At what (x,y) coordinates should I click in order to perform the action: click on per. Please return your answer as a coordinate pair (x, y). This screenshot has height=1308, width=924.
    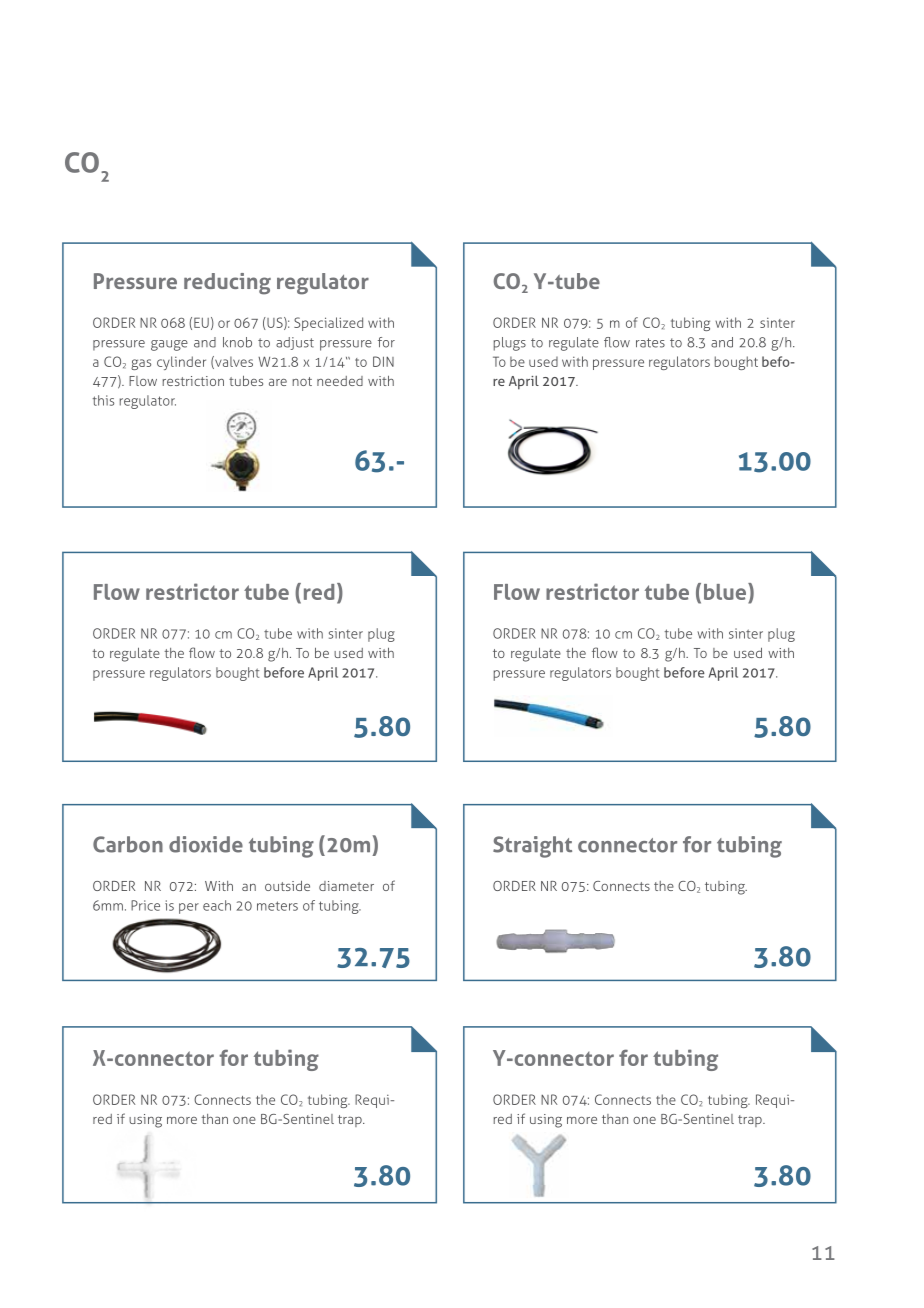
    Looking at the image, I should click on (189, 908).
